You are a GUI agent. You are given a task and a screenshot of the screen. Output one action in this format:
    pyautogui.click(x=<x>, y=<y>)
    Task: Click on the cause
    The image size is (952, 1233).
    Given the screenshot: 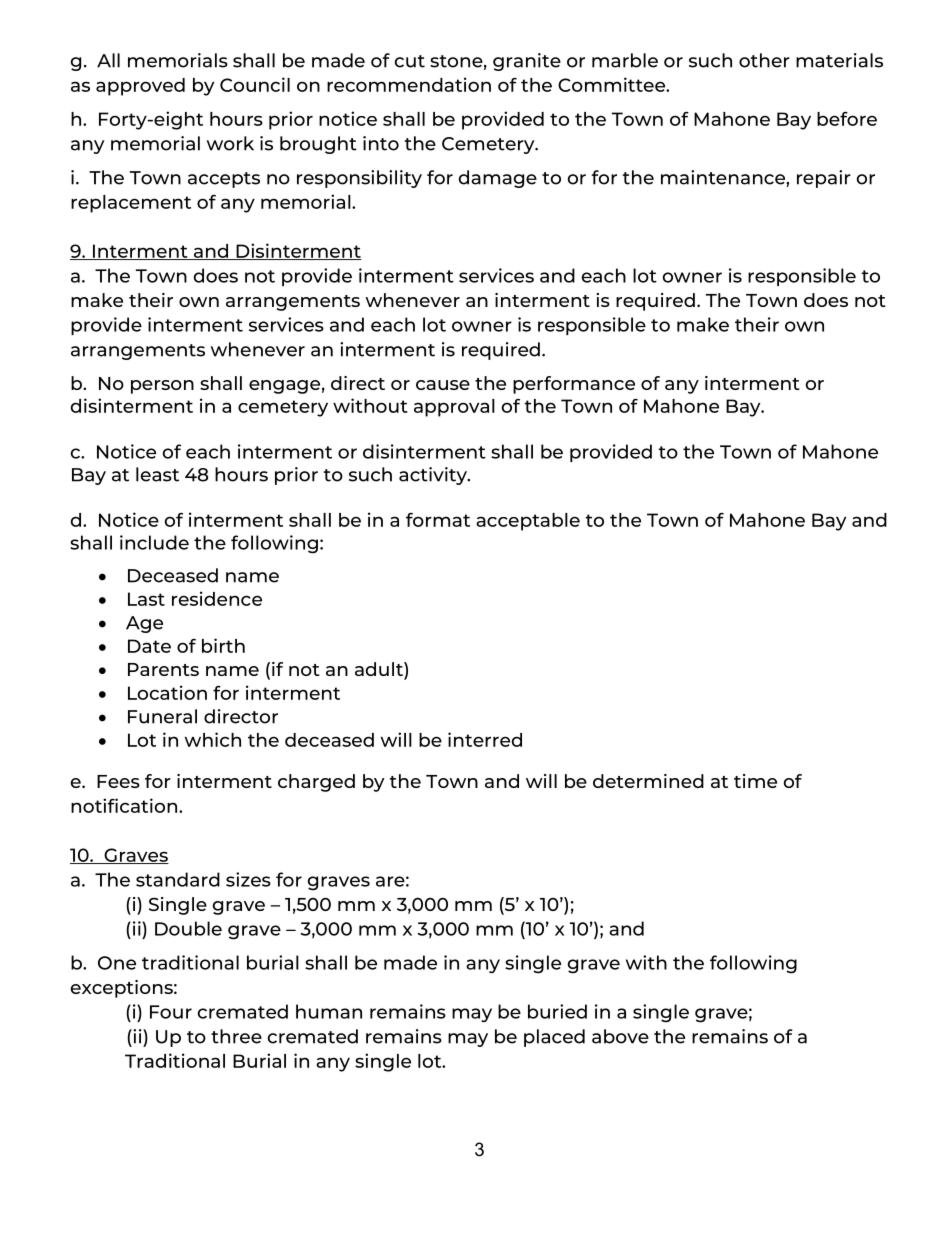 What is the action you would take?
    pyautogui.click(x=443, y=385)
